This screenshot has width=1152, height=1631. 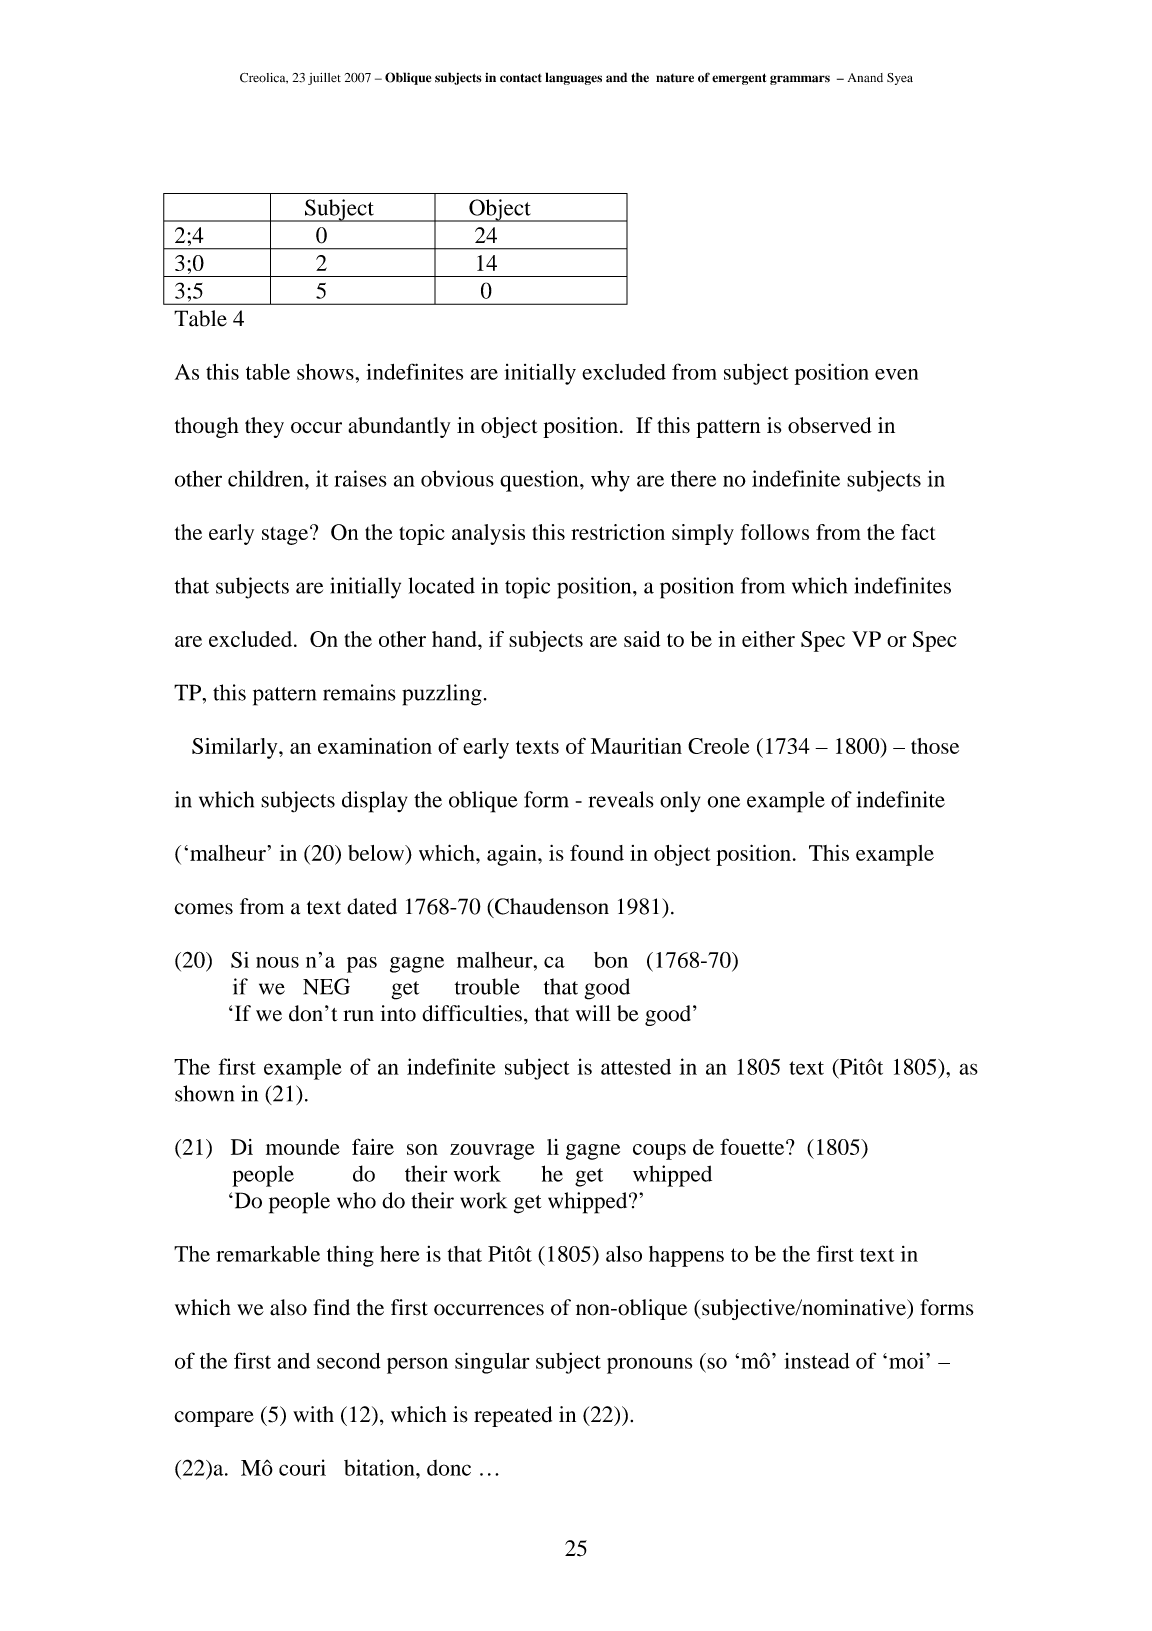 I want to click on with, so click(x=313, y=1414).
